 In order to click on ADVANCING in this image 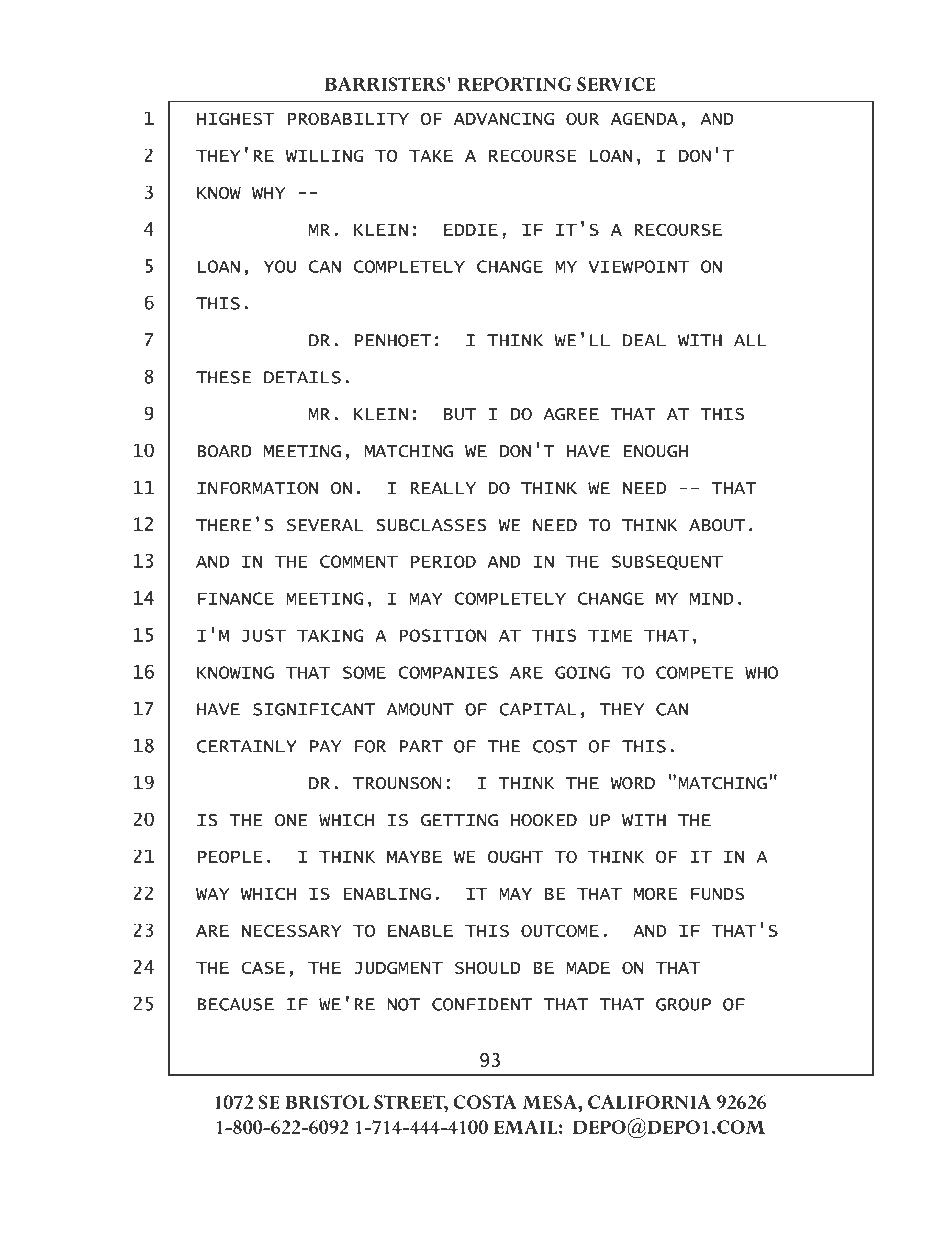, I will do `click(504, 118)`.
